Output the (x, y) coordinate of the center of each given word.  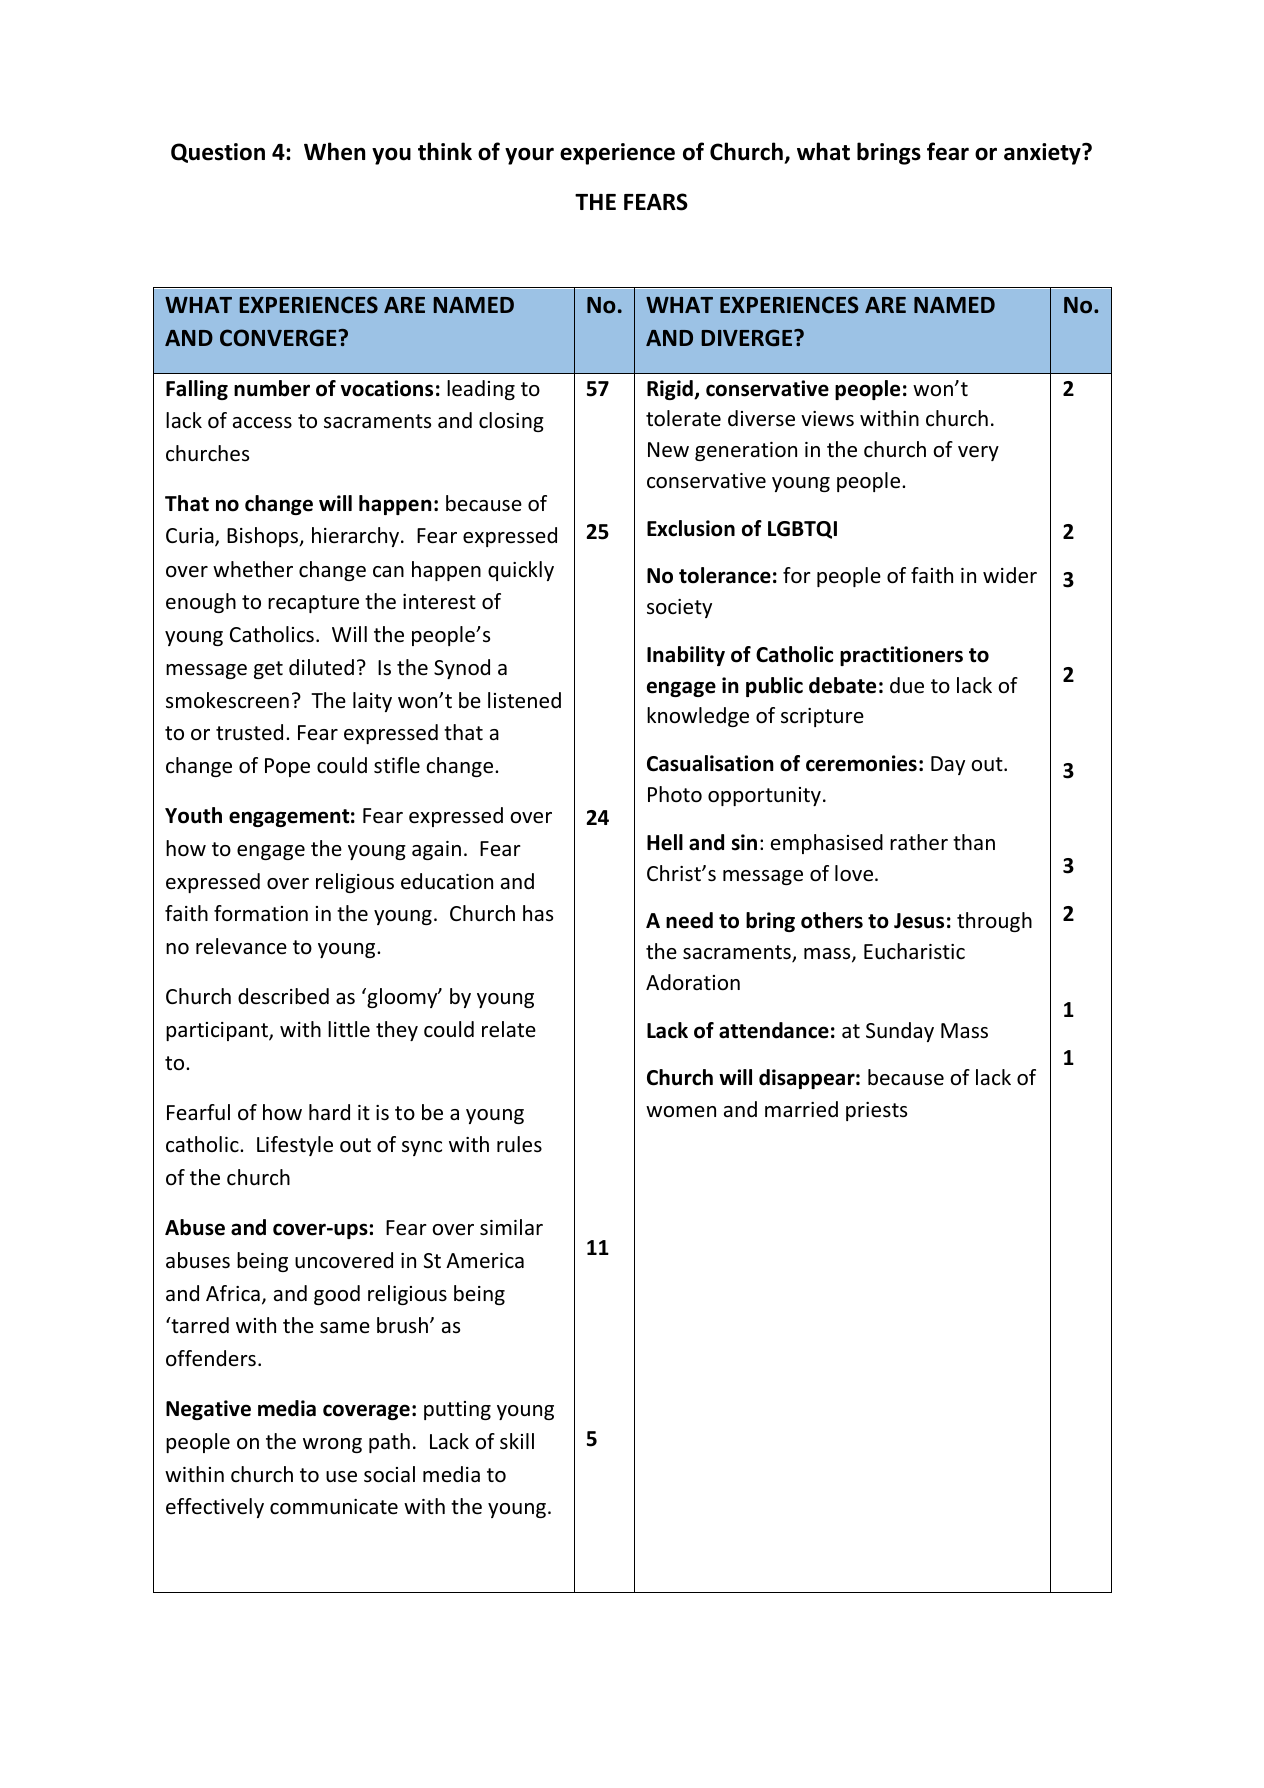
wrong (332, 1445)
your (529, 156)
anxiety (1043, 154)
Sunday (900, 1032)
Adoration (693, 982)
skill (517, 1441)
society (679, 608)
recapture (313, 604)
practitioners (901, 656)
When (334, 151)
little (349, 1029)
